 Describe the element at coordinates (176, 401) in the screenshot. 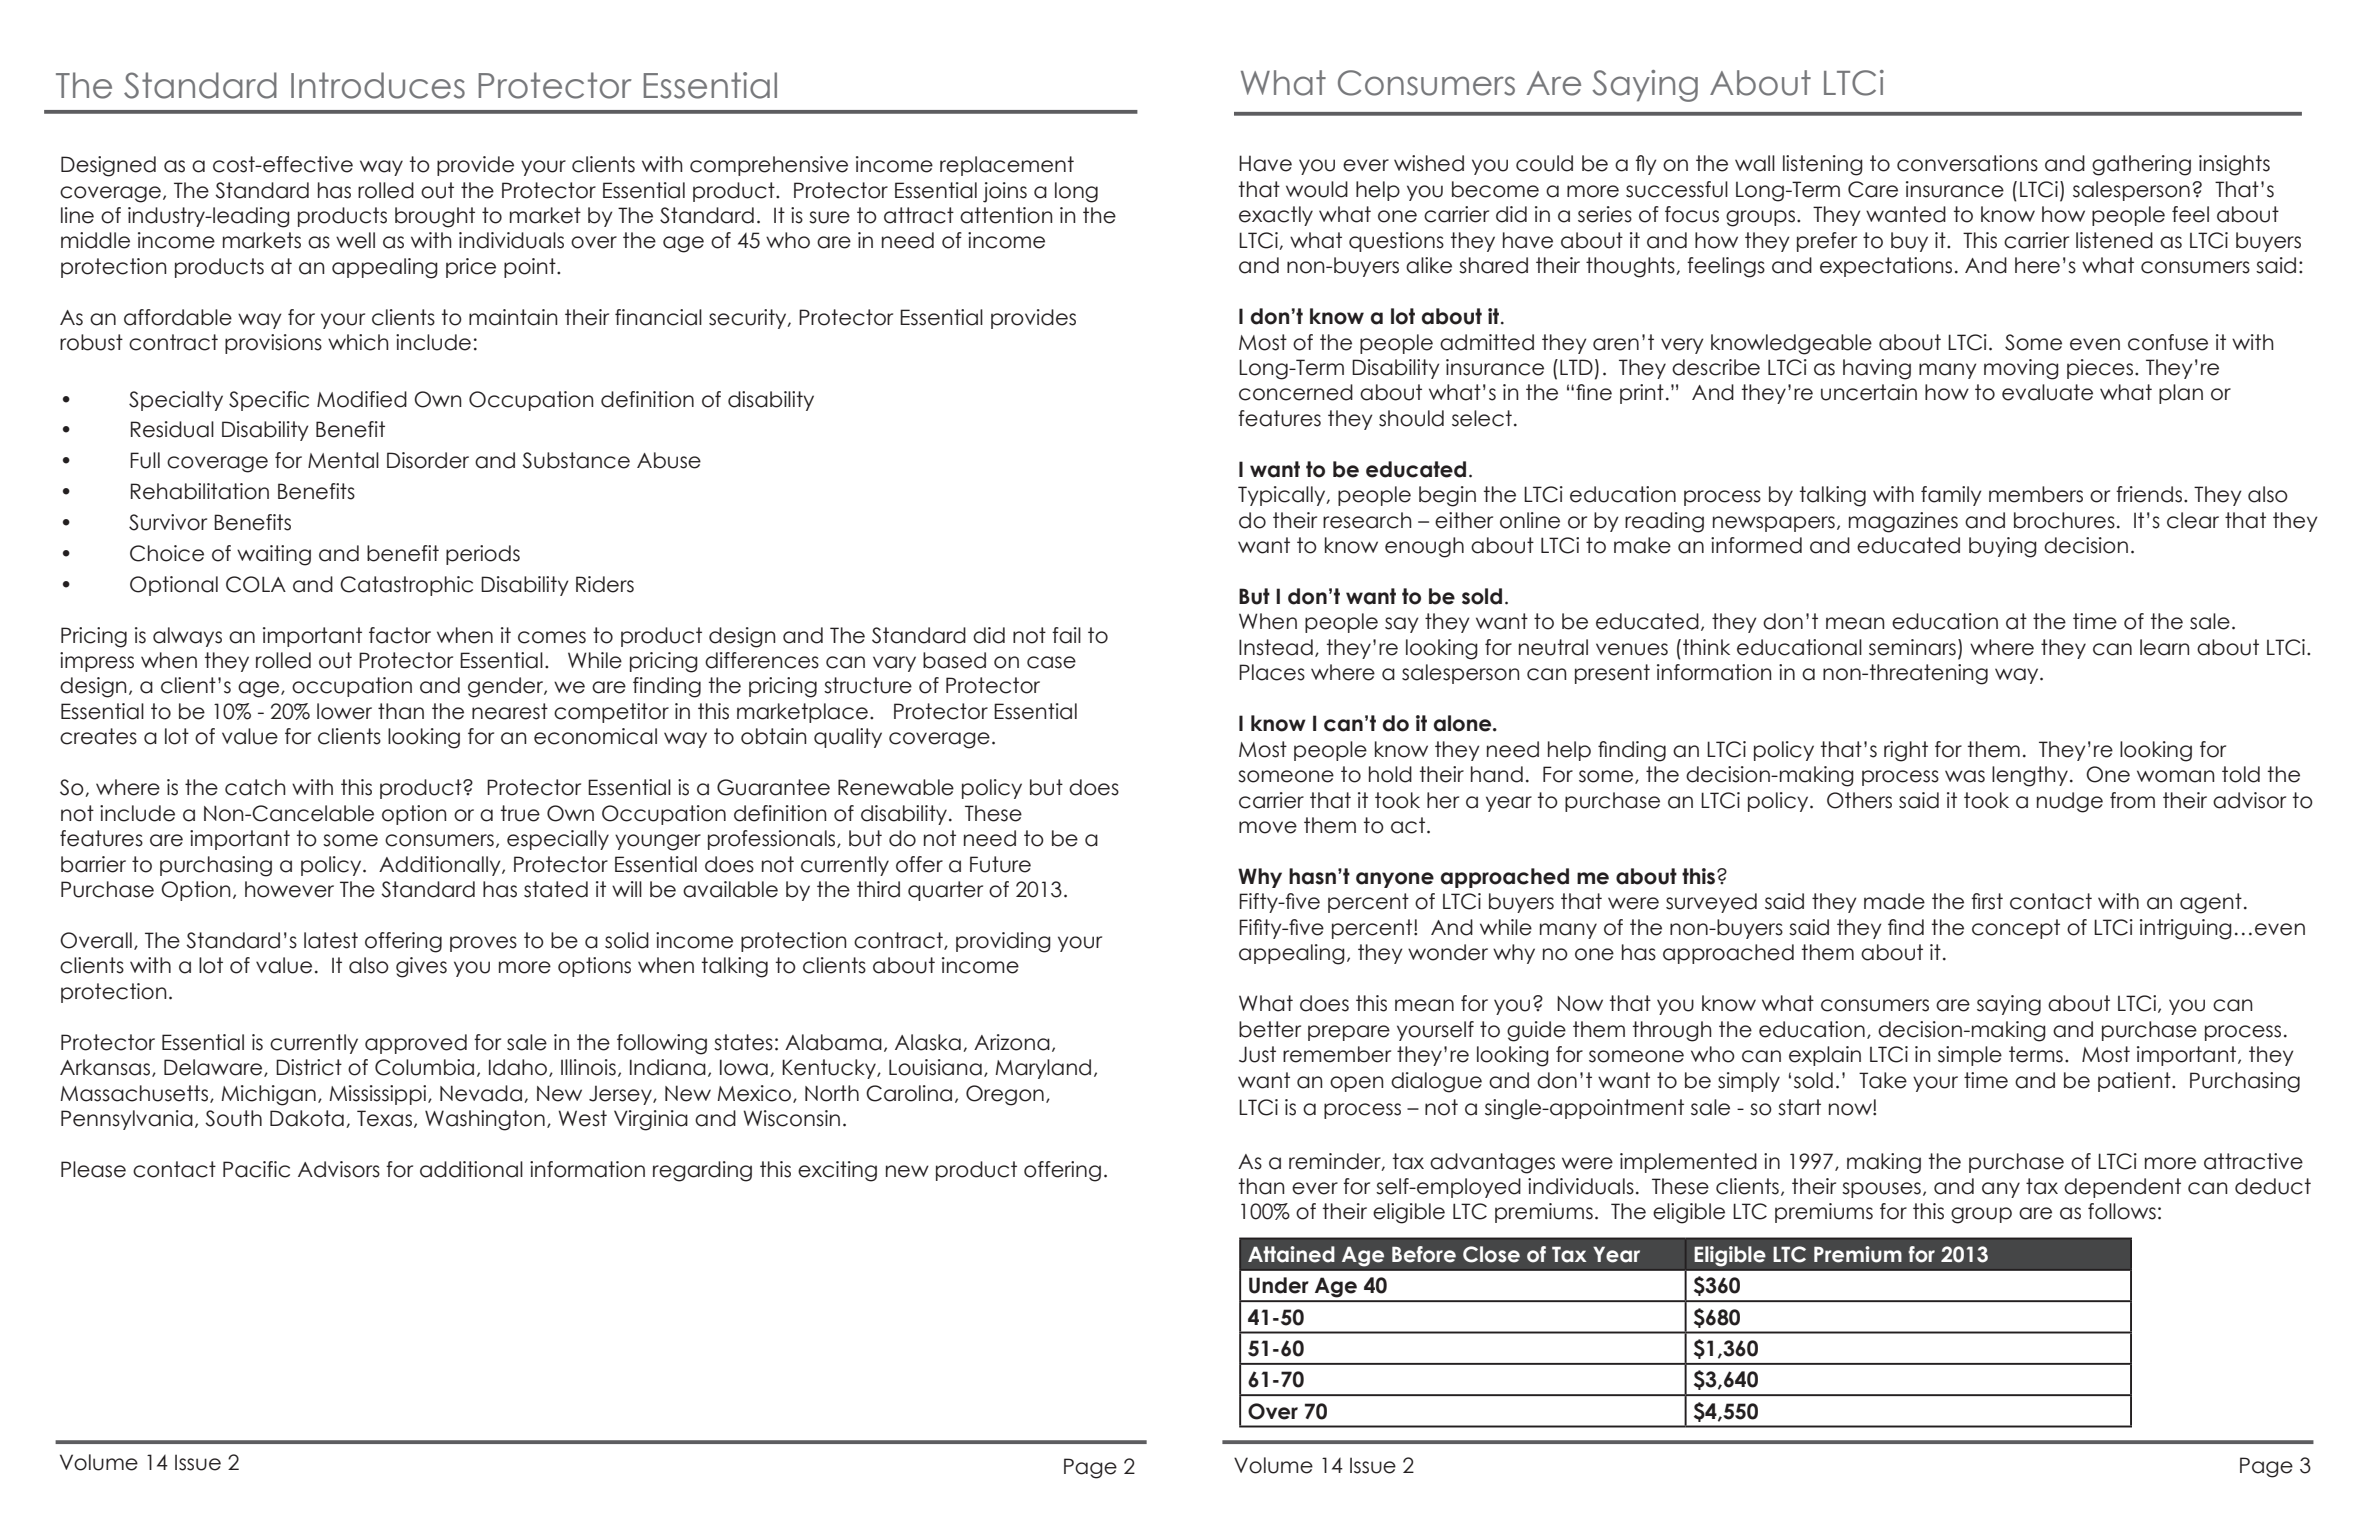

I see `Specialty` at that location.
